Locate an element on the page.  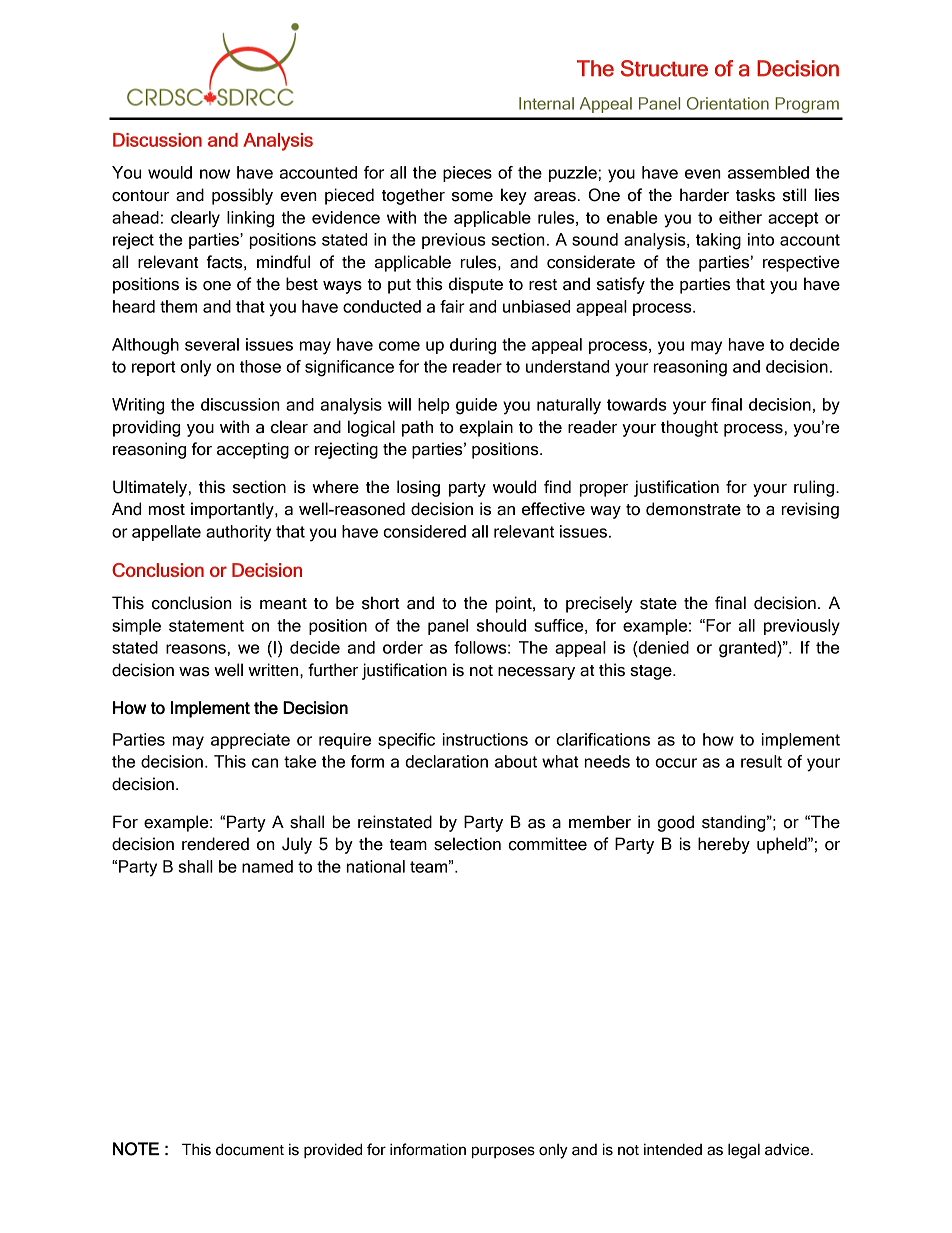
Orientation is located at coordinates (728, 103).
